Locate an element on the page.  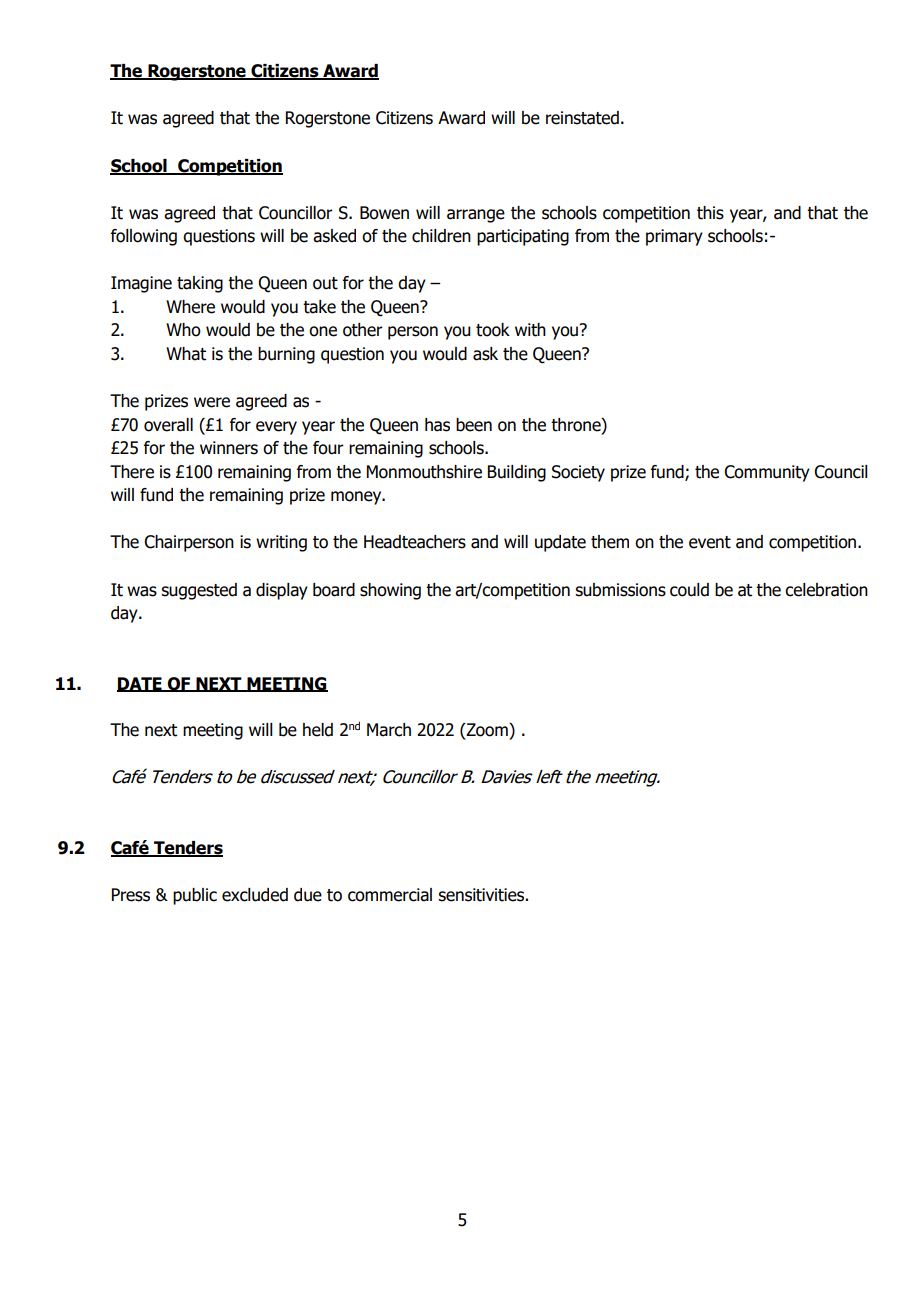
public is located at coordinates (195, 896).
